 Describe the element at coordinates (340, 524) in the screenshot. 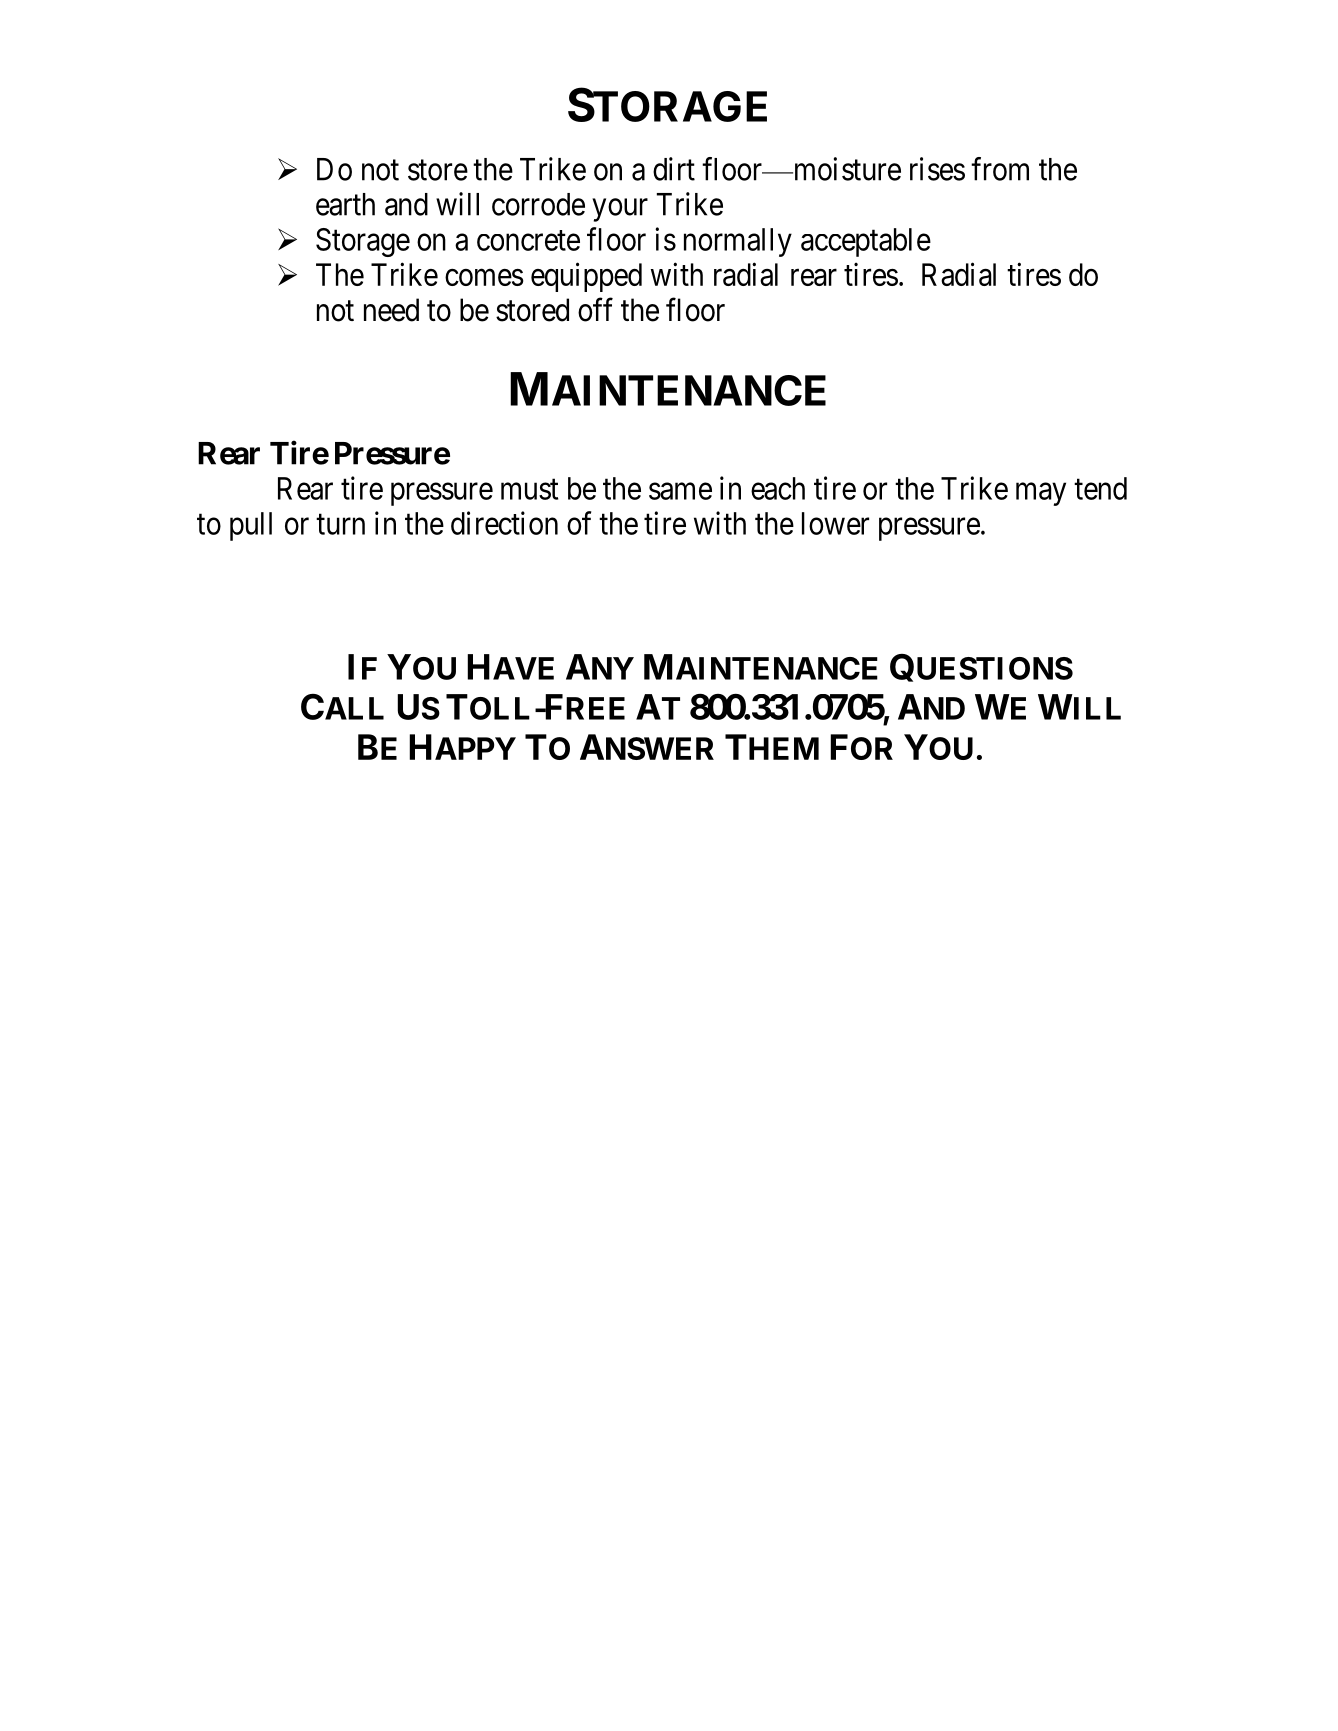

I see `turn` at that location.
